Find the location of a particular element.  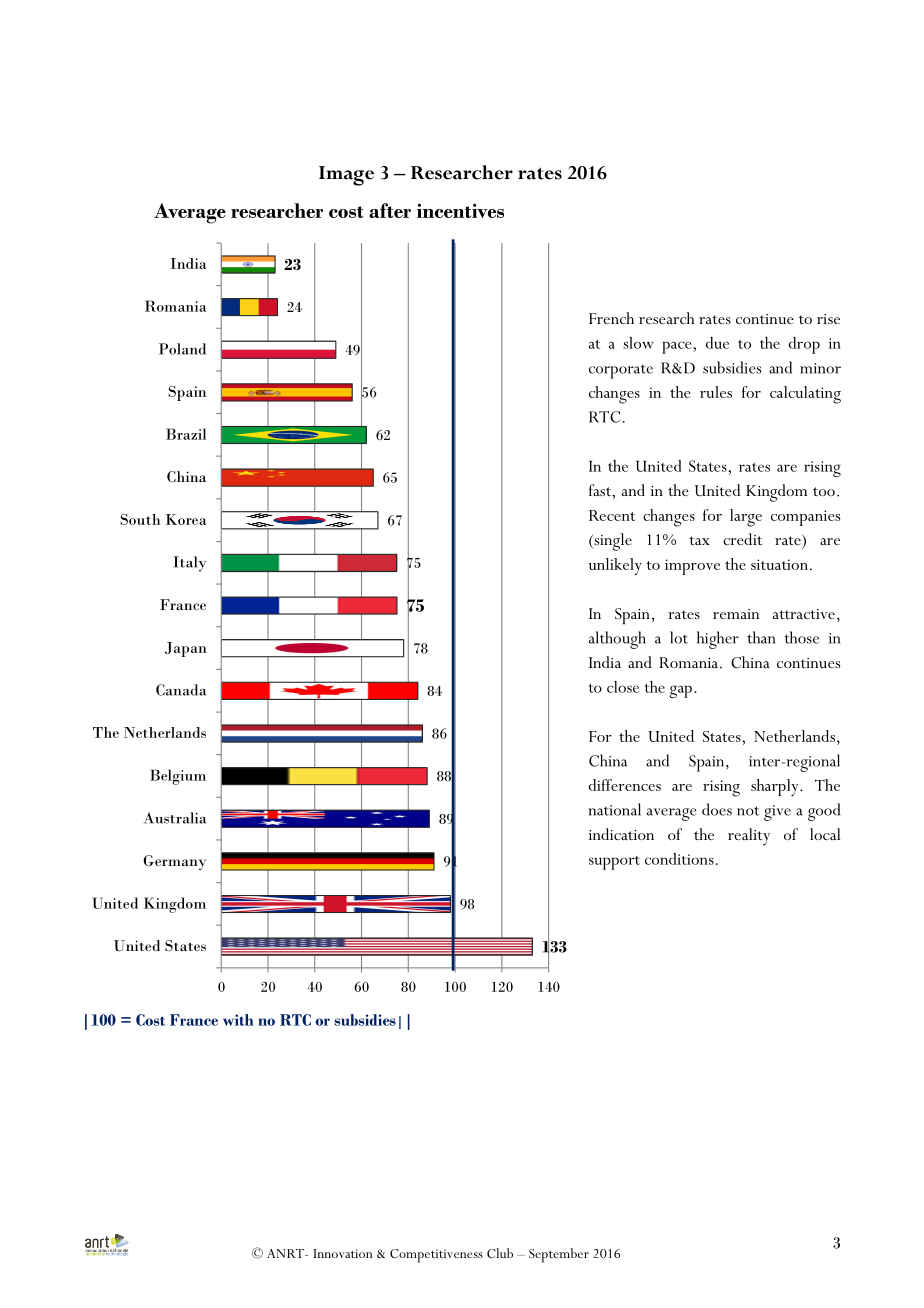

Image is located at coordinates (346, 176).
